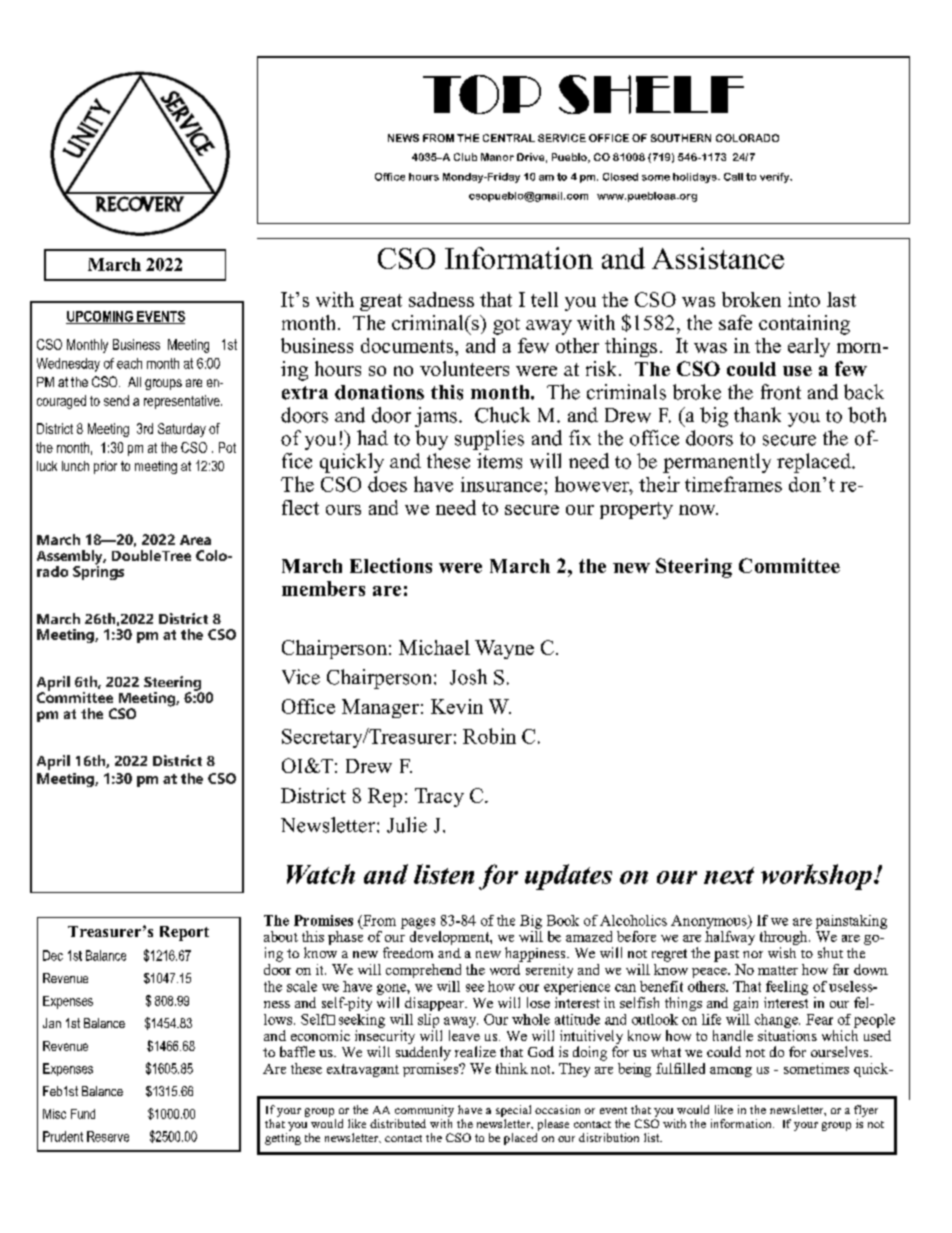  I want to click on workshop, so click(816, 877).
